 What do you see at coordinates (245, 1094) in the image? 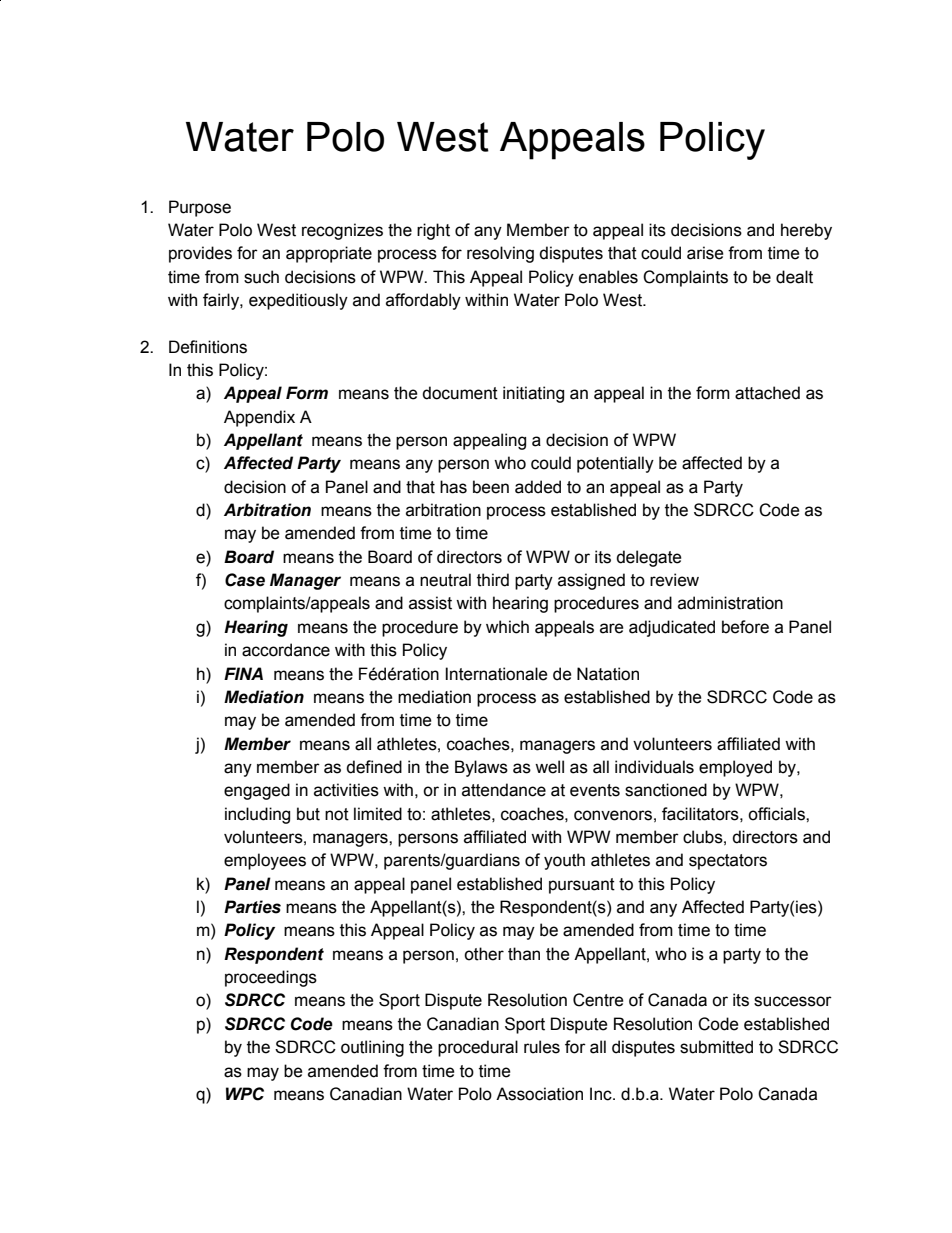
I see `WPC` at bounding box center [245, 1094].
